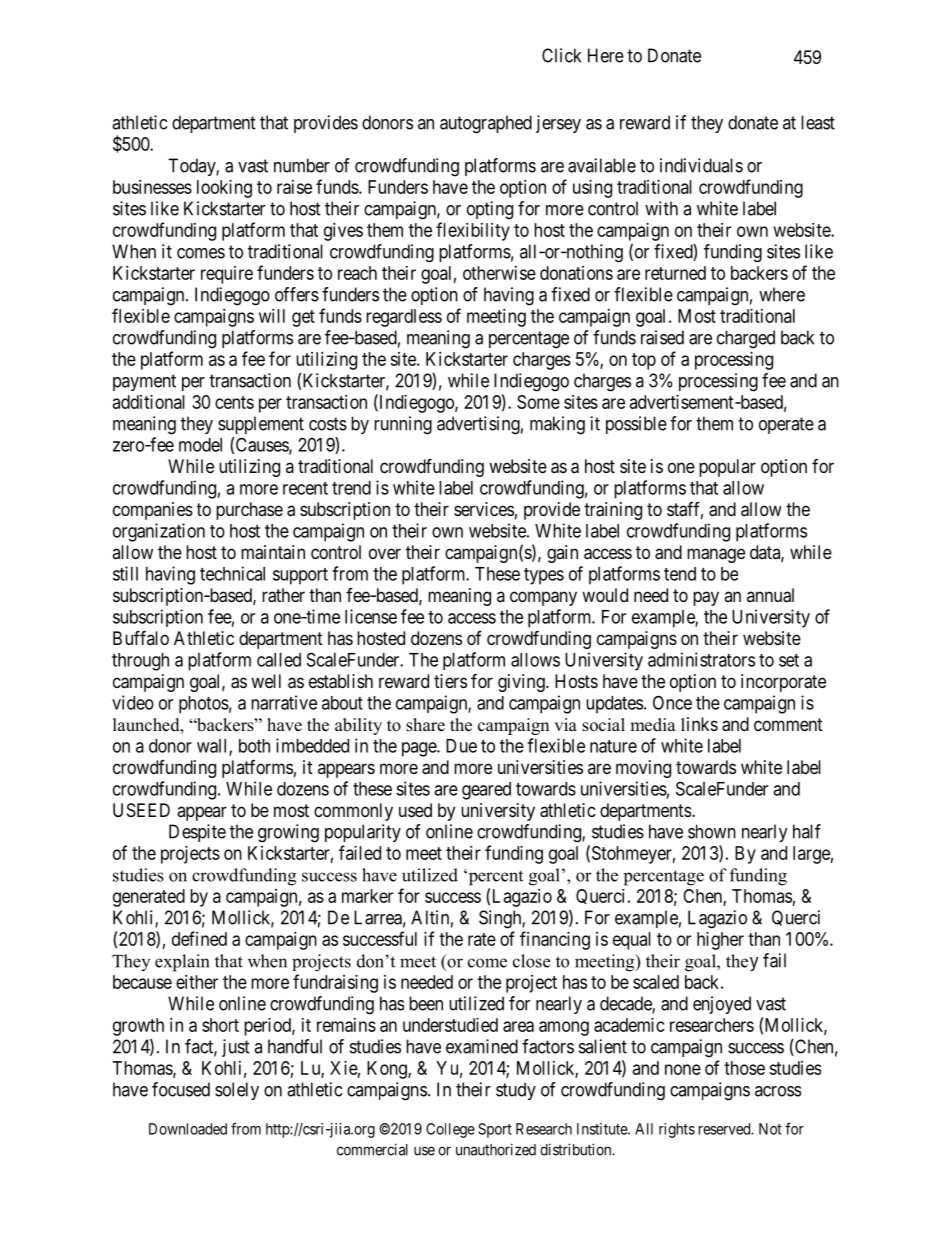 This screenshot has height=1233, width=952. I want to click on Downloaded, so click(188, 1129).
